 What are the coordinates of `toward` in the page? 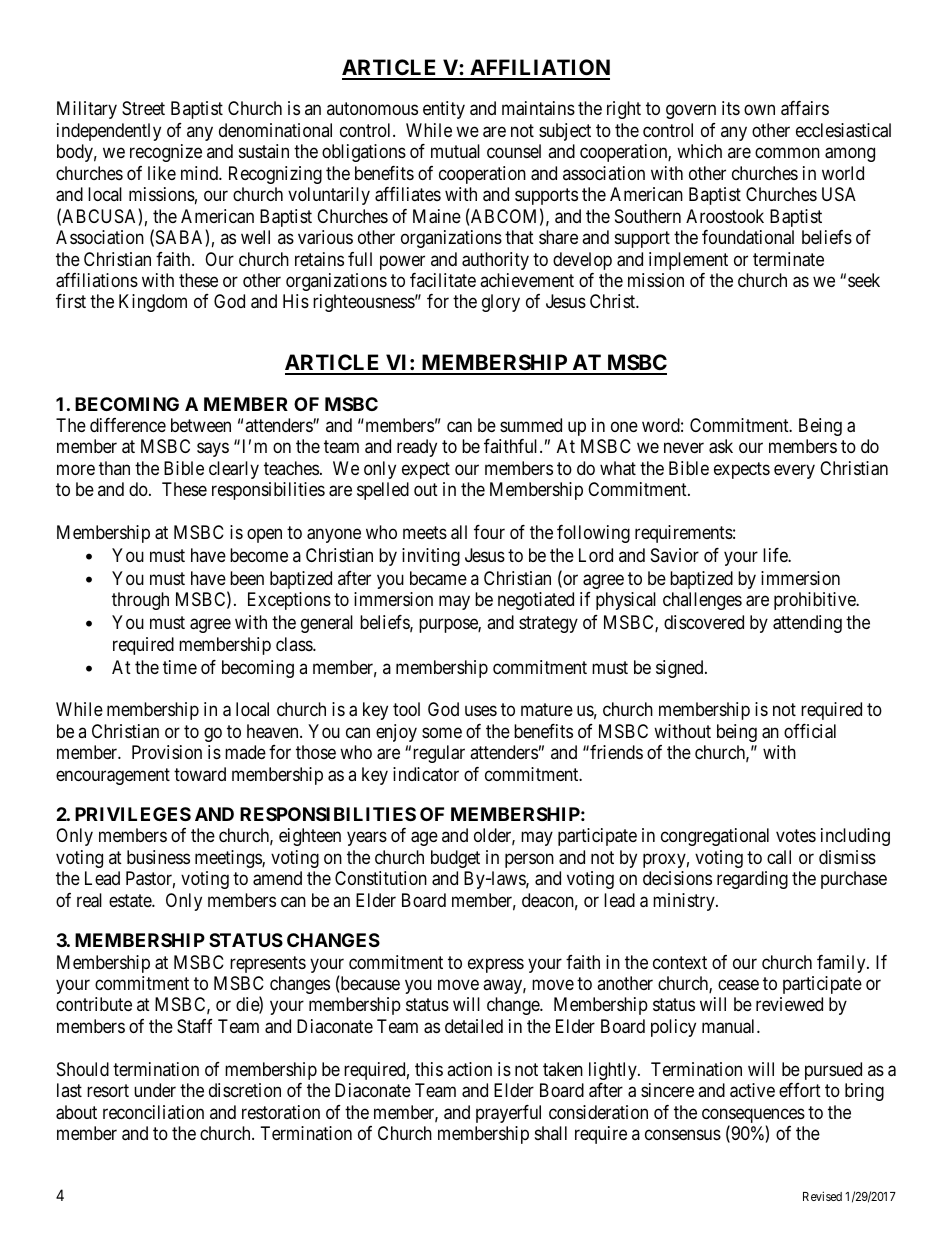 It's located at (200, 774).
